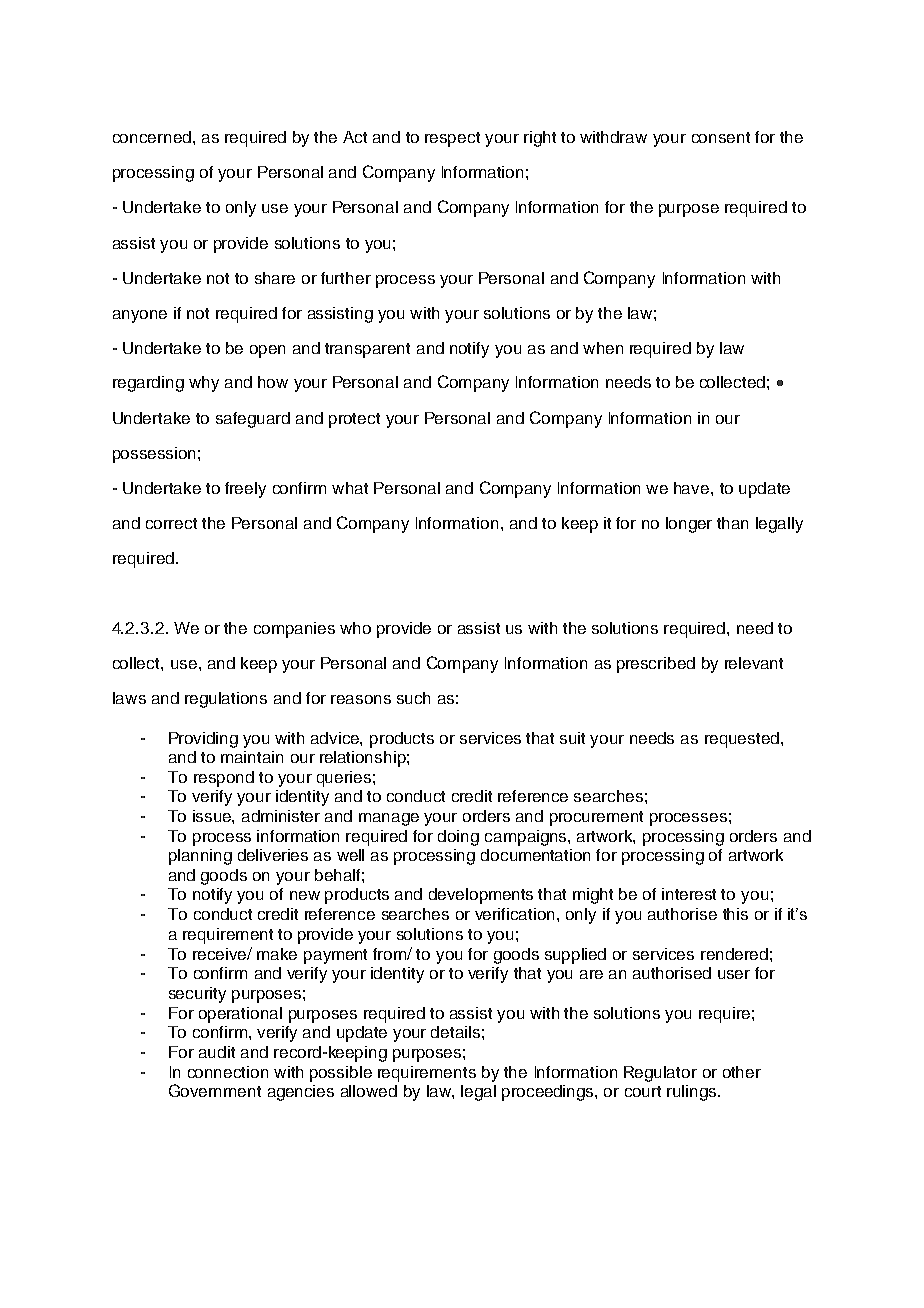  Describe the element at coordinates (369, 1091) in the document. I see `allowed` at that location.
